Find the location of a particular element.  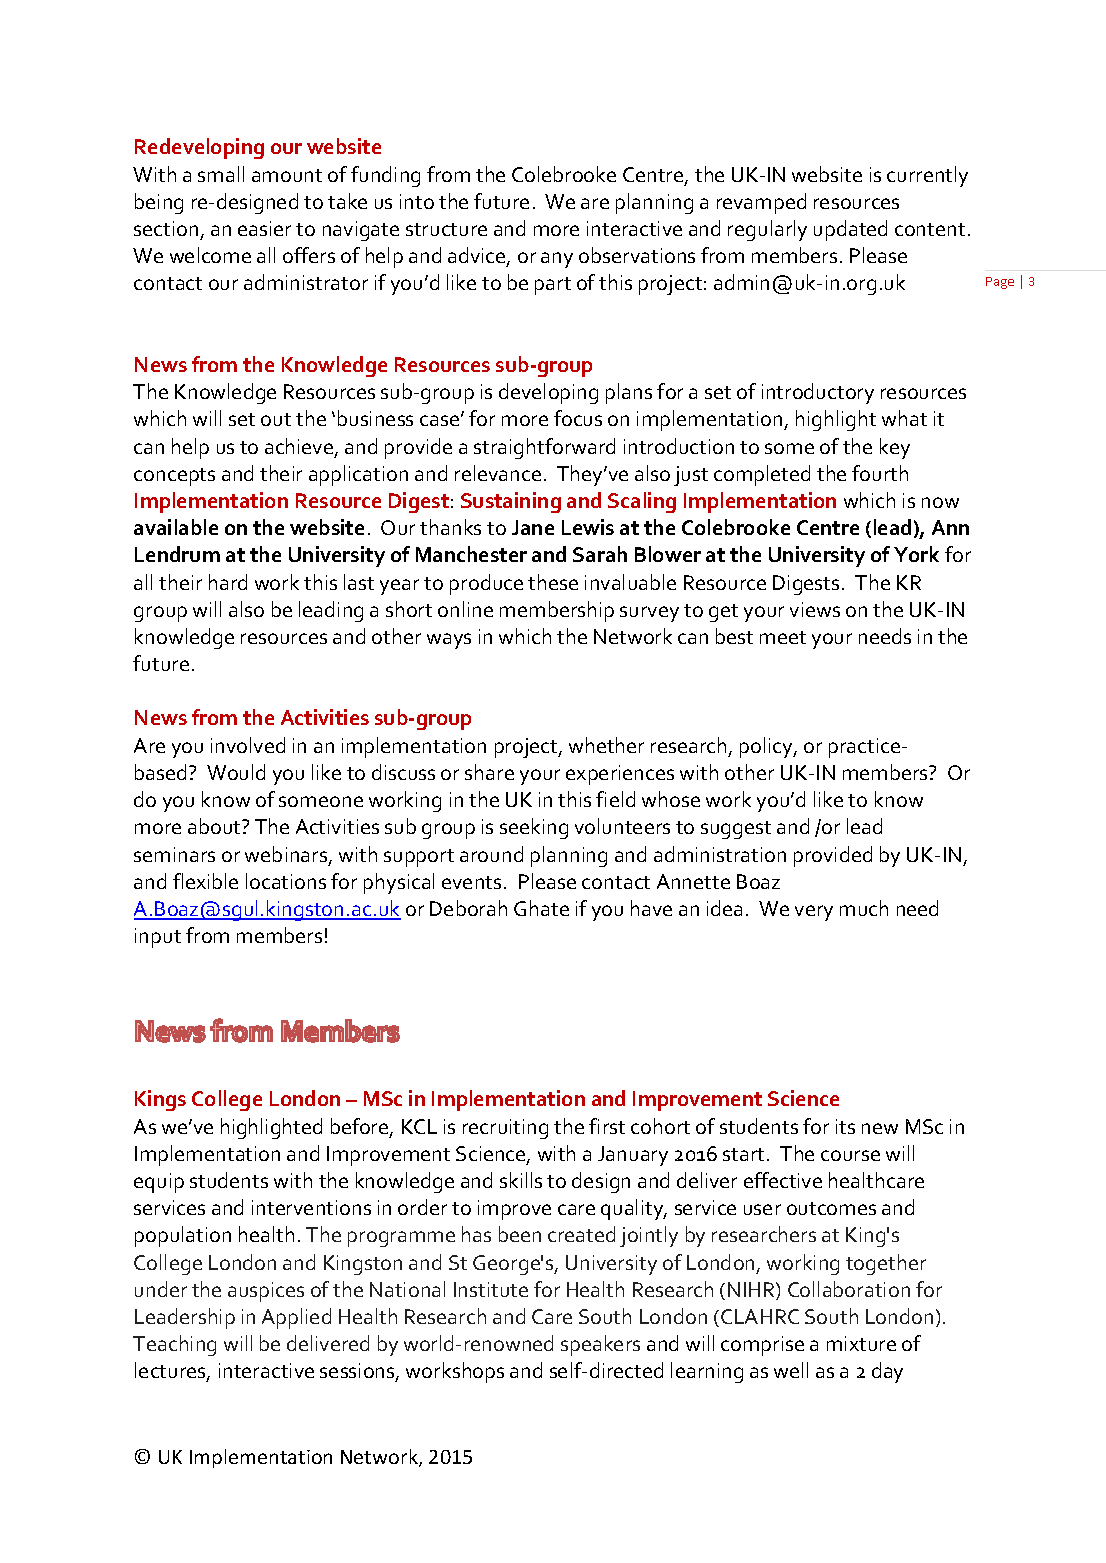

easier is located at coordinates (264, 228).
